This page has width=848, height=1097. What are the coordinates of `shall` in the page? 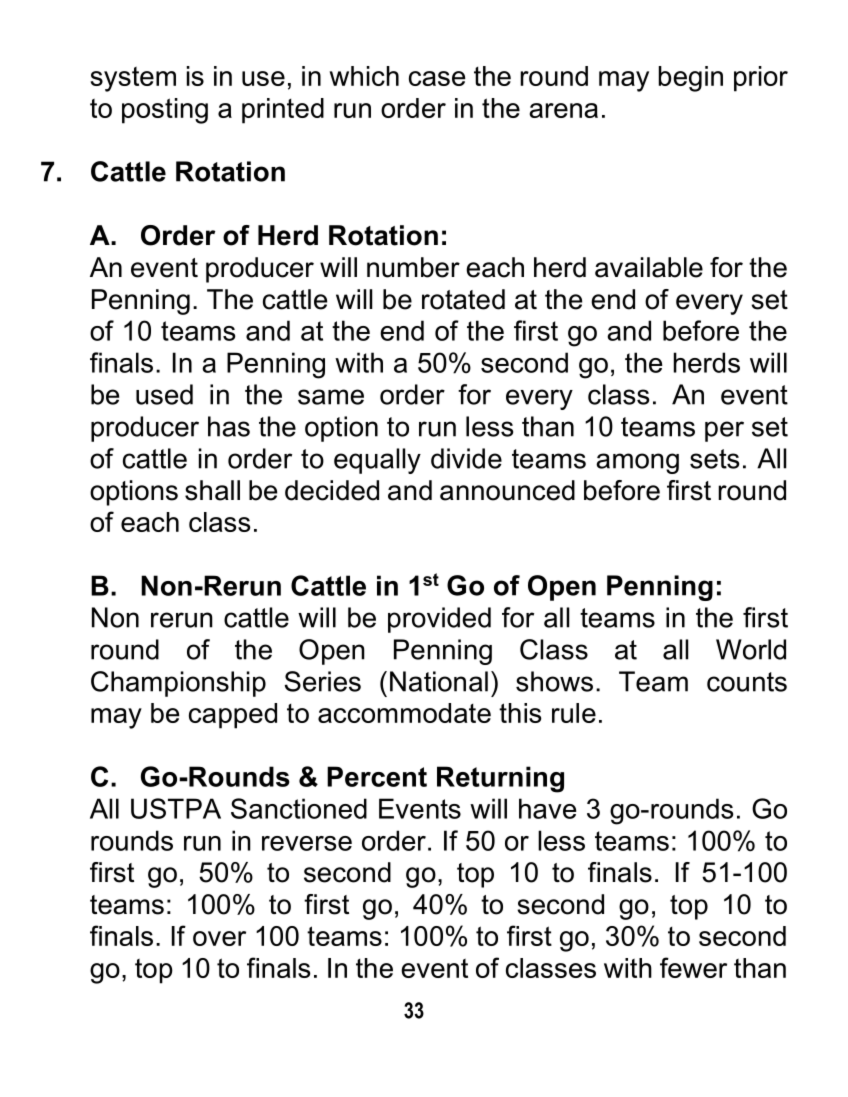 It's located at (212, 490).
